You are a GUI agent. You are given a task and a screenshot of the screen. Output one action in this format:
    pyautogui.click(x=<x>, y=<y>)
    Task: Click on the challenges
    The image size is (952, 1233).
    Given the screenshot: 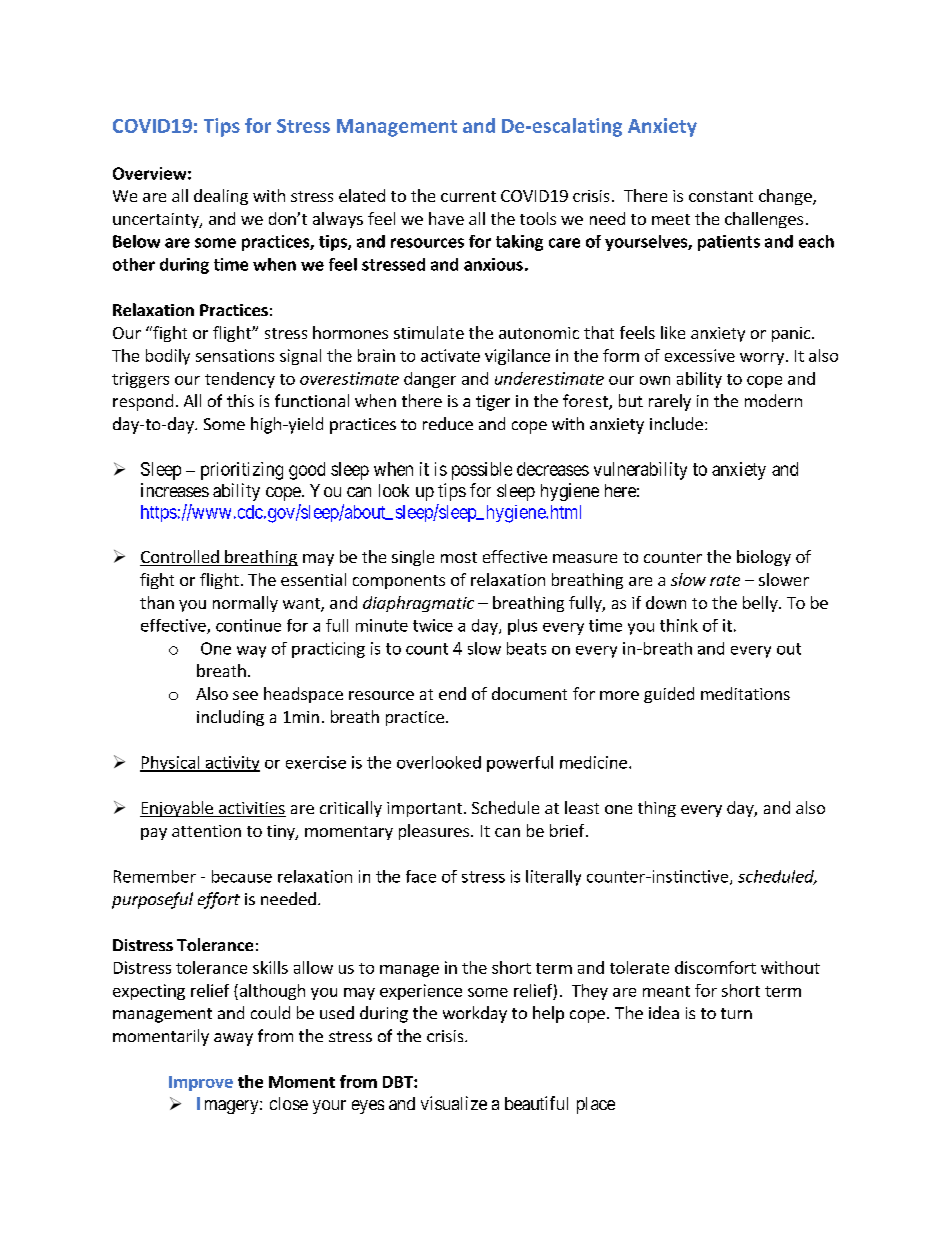 What is the action you would take?
    pyautogui.click(x=764, y=220)
